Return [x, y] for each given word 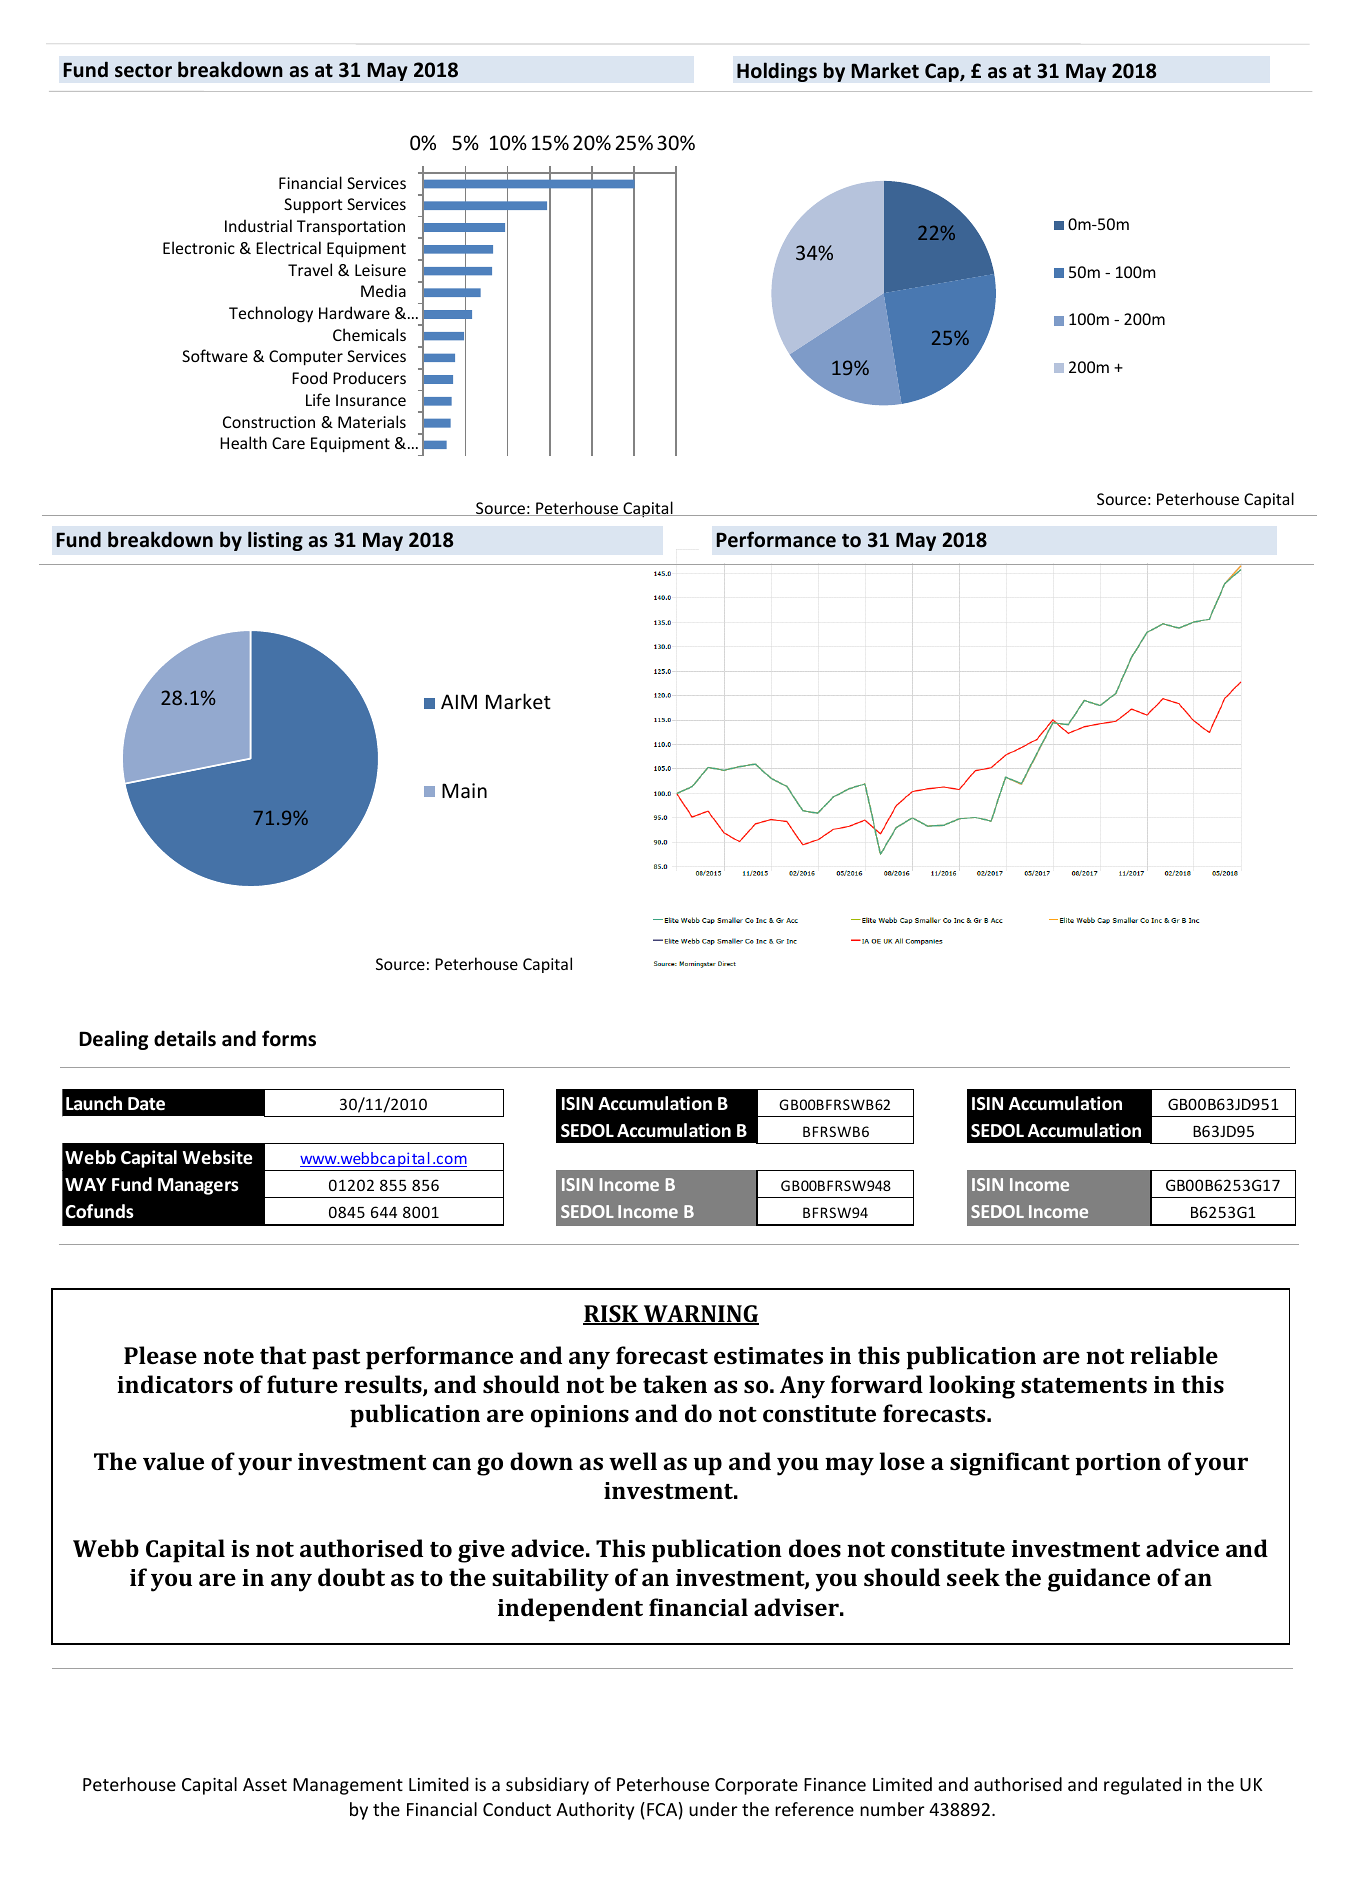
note [228, 1356]
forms [289, 1038]
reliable [1174, 1355]
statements [1084, 1385]
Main [464, 790]
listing [275, 541]
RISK [612, 1315]
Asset [265, 1784]
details [185, 1038]
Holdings [777, 72]
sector [143, 71]
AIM [459, 701]
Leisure [380, 270]
